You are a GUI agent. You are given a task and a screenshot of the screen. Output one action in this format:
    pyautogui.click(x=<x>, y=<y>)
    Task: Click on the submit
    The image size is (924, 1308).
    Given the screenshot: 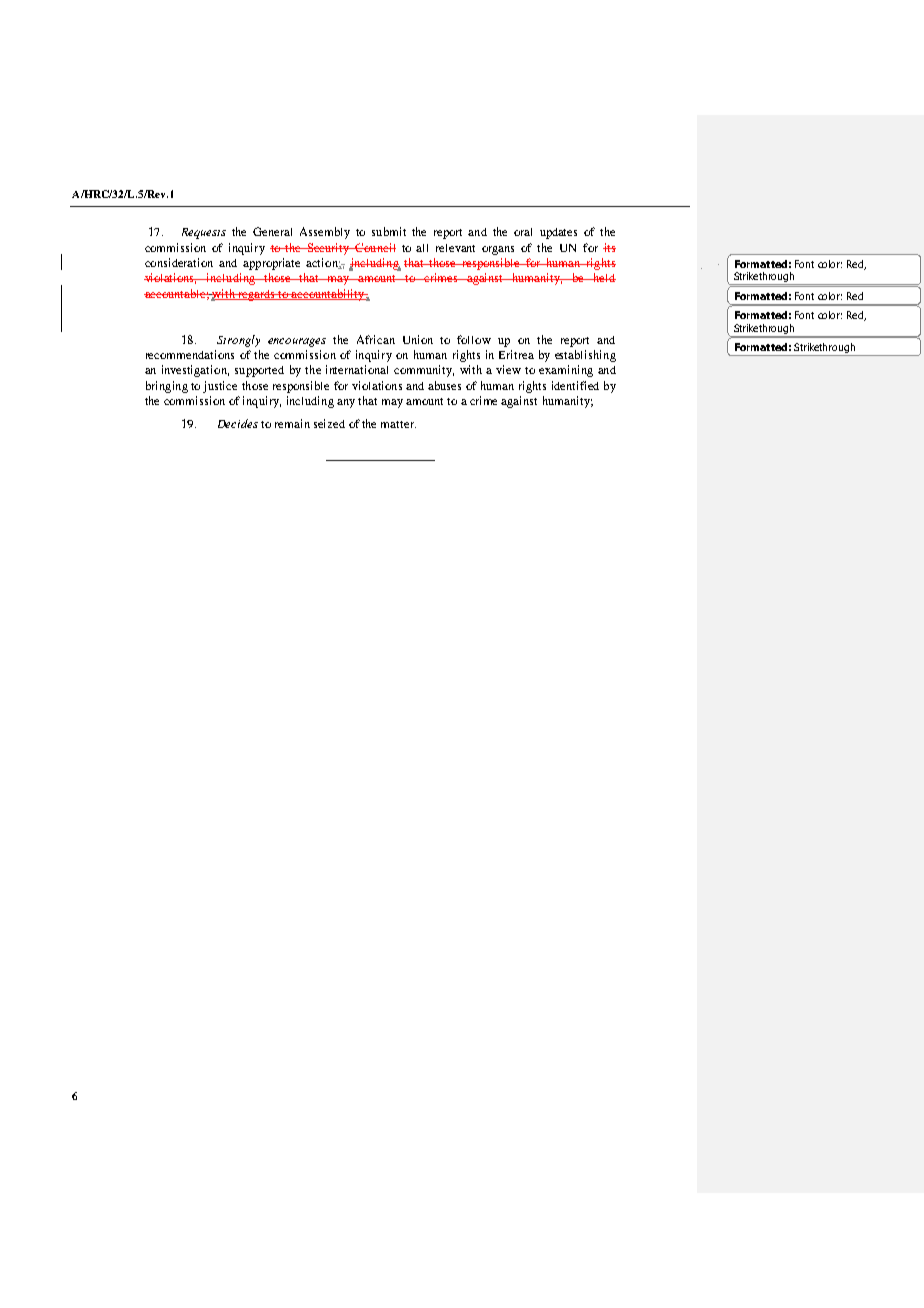 What is the action you would take?
    pyautogui.click(x=389, y=231)
